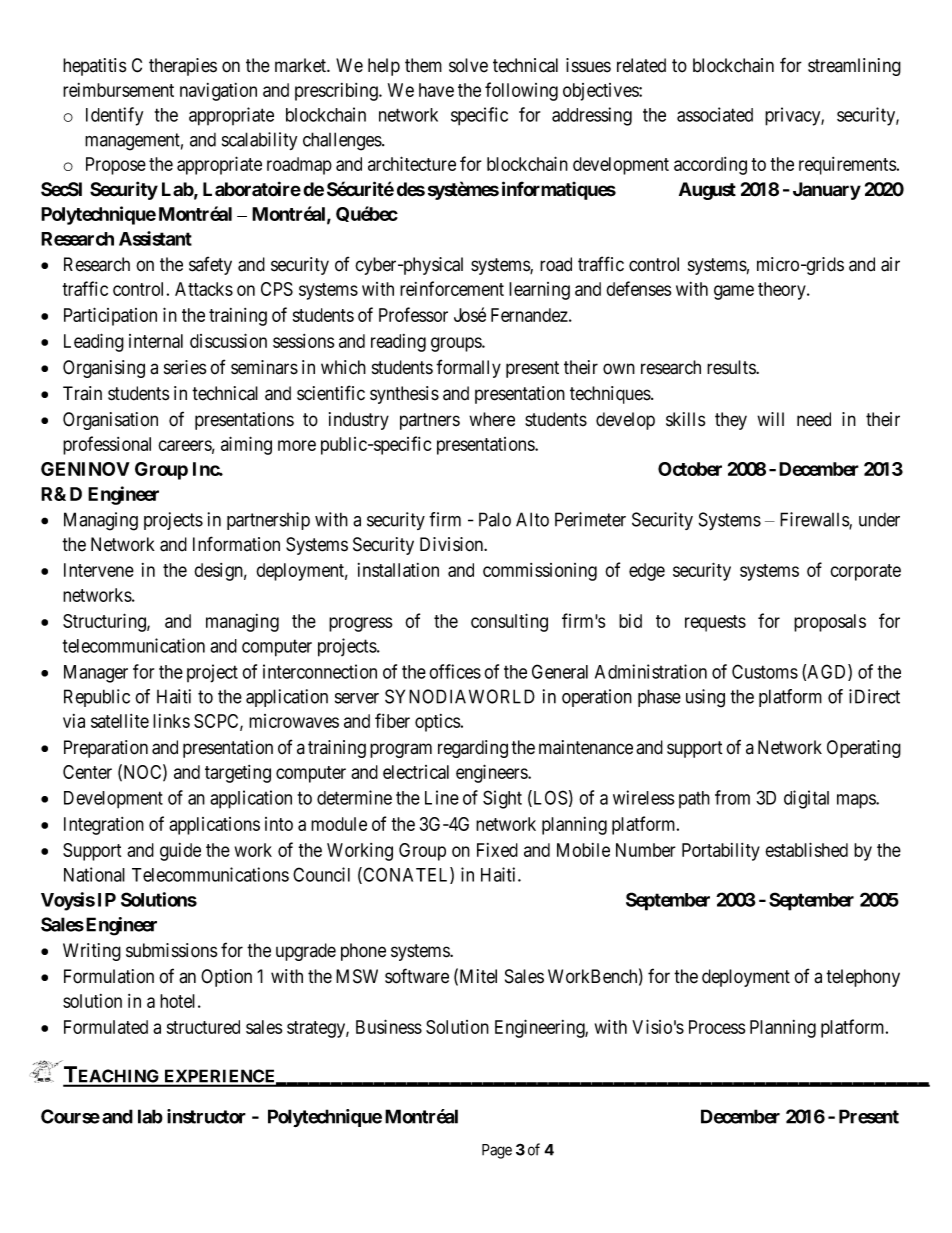 The height and width of the screenshot is (1233, 952). What do you see at coordinates (806, 849) in the screenshot?
I see `established` at bounding box center [806, 849].
